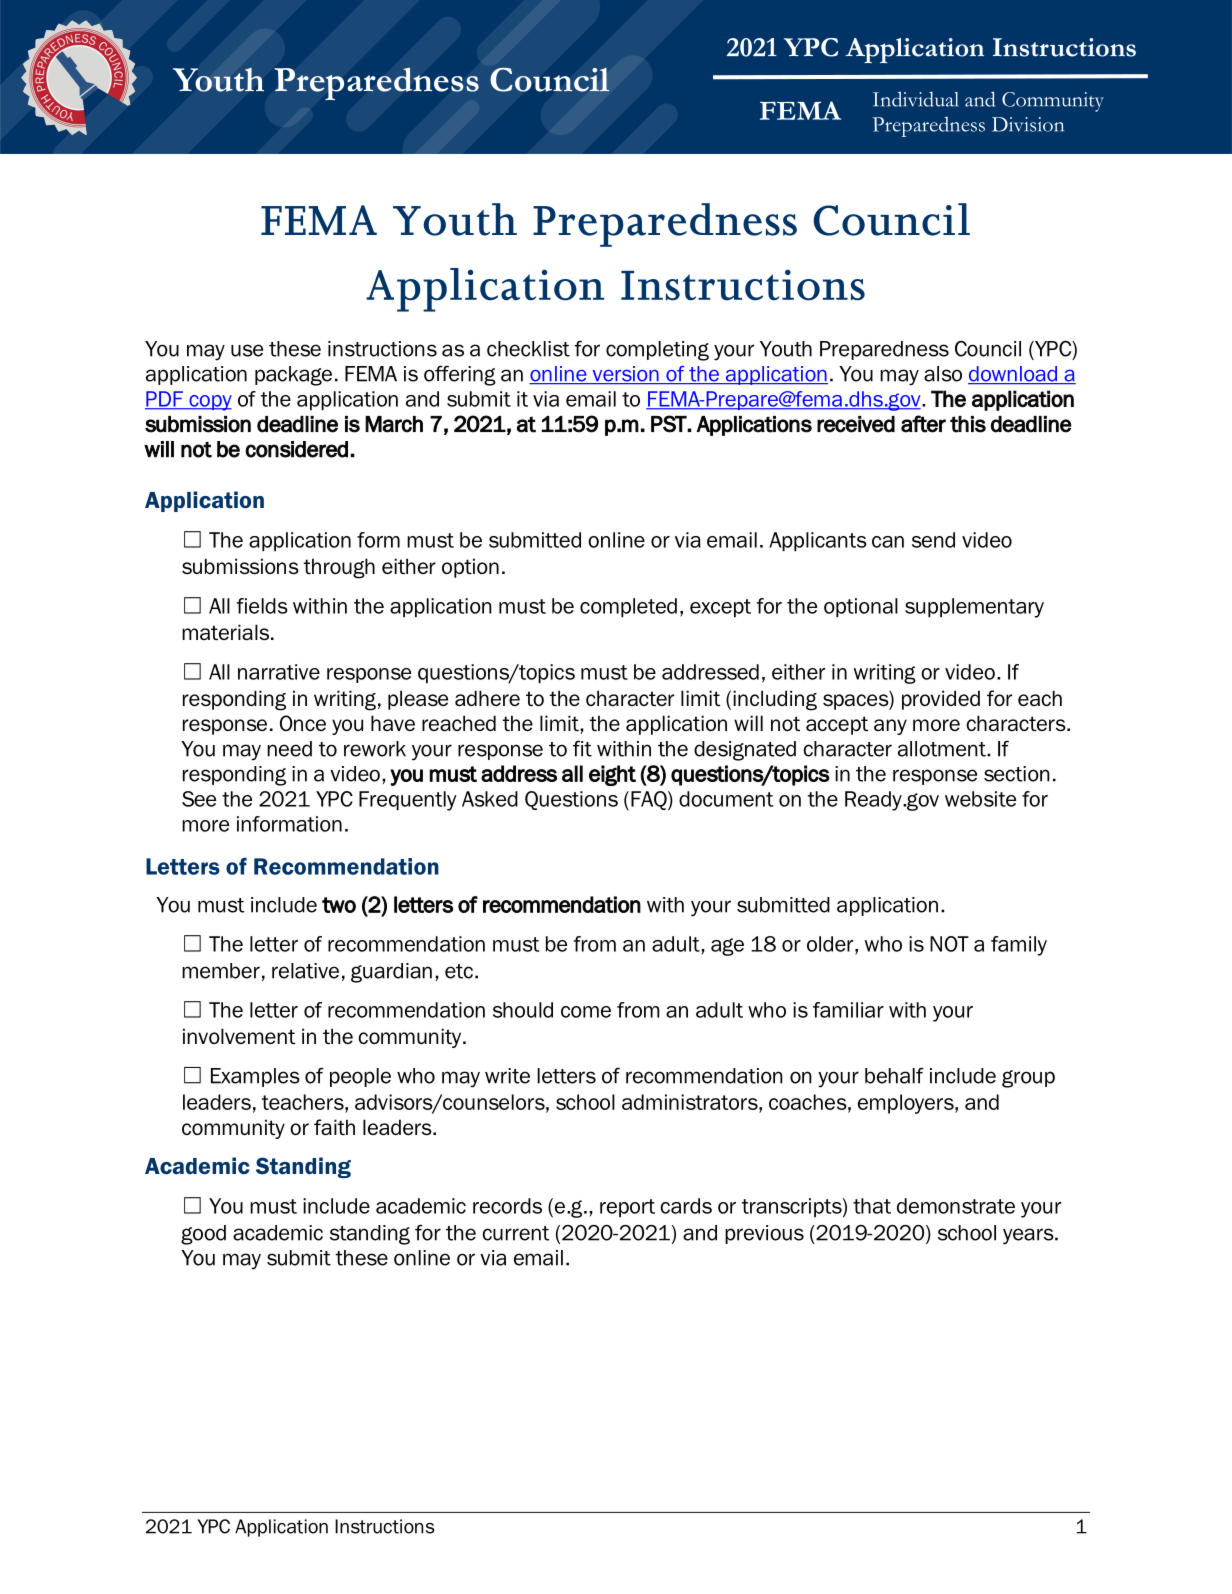  I want to click on package, so click(293, 376).
